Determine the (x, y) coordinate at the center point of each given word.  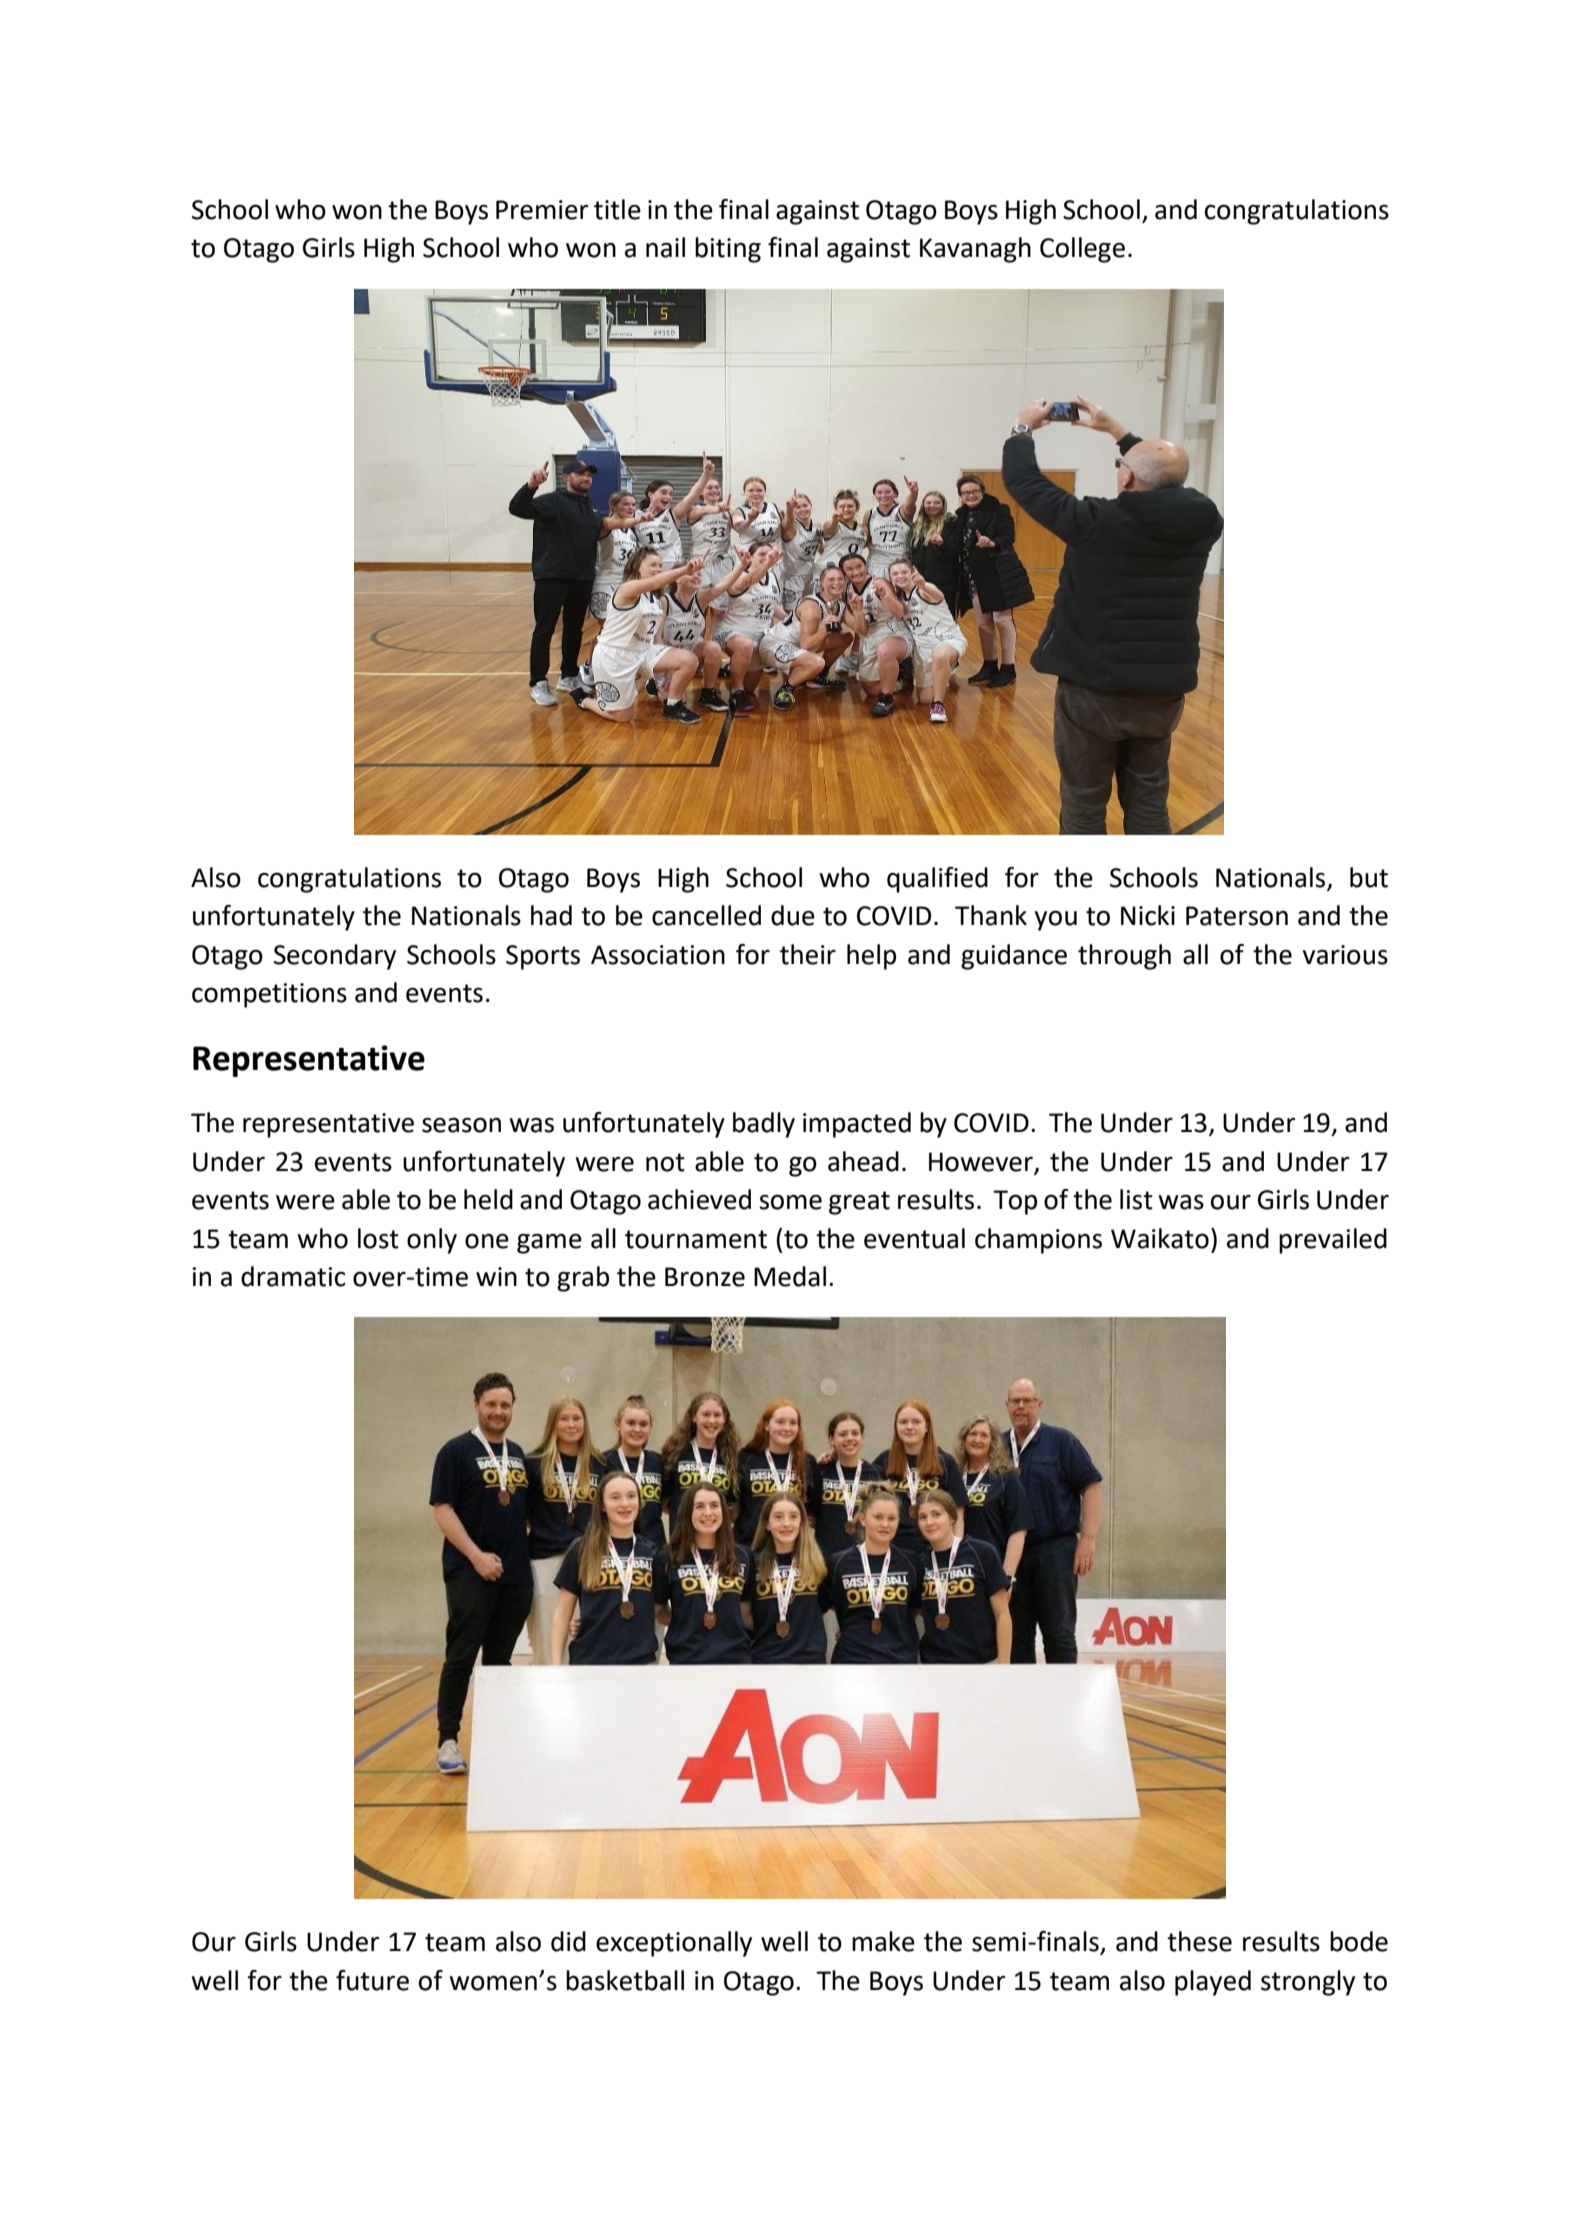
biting (728, 250)
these (1199, 1941)
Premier (542, 210)
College (1082, 250)
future (372, 1980)
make (883, 1941)
